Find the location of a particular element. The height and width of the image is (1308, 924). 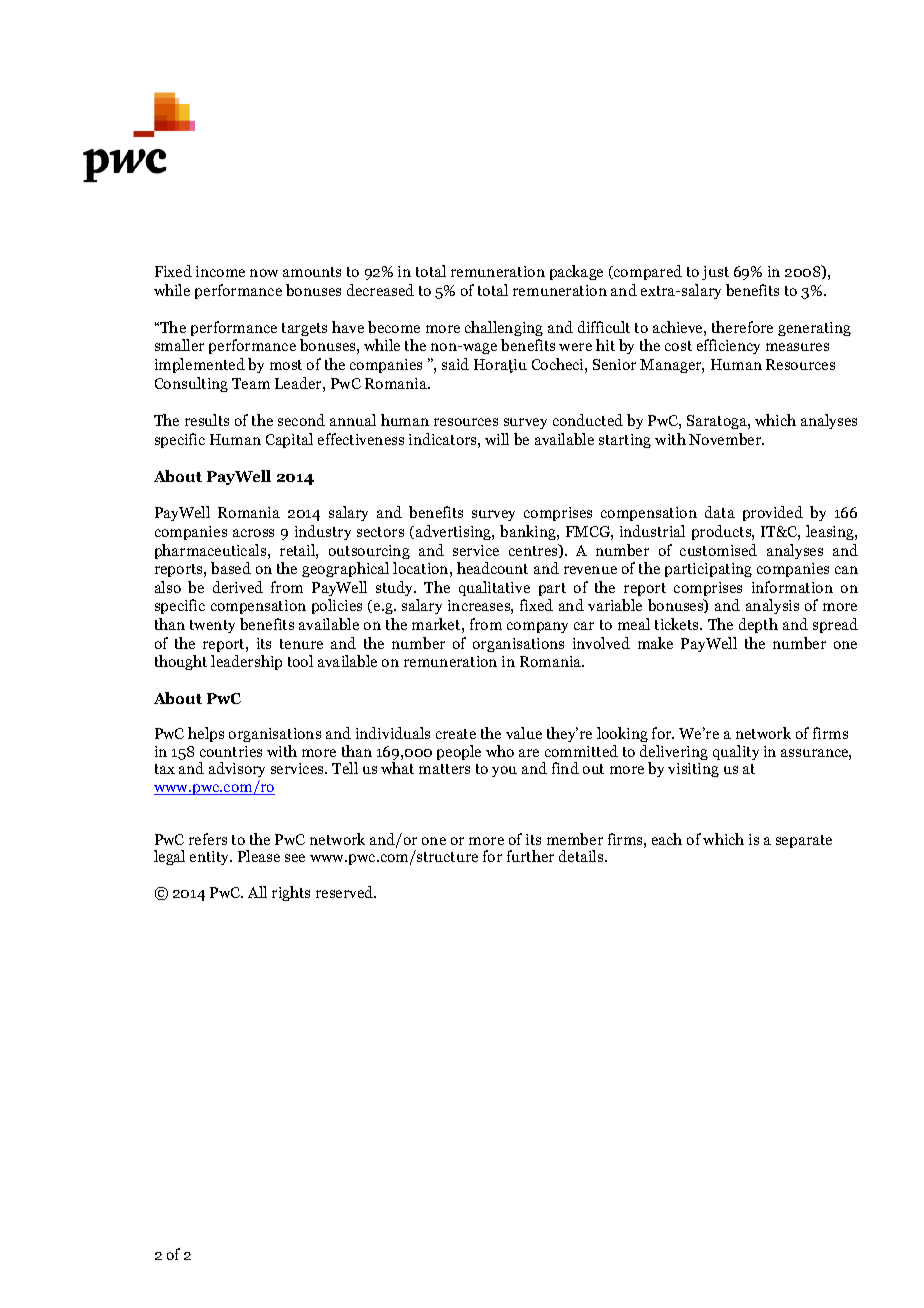

further is located at coordinates (530, 856).
